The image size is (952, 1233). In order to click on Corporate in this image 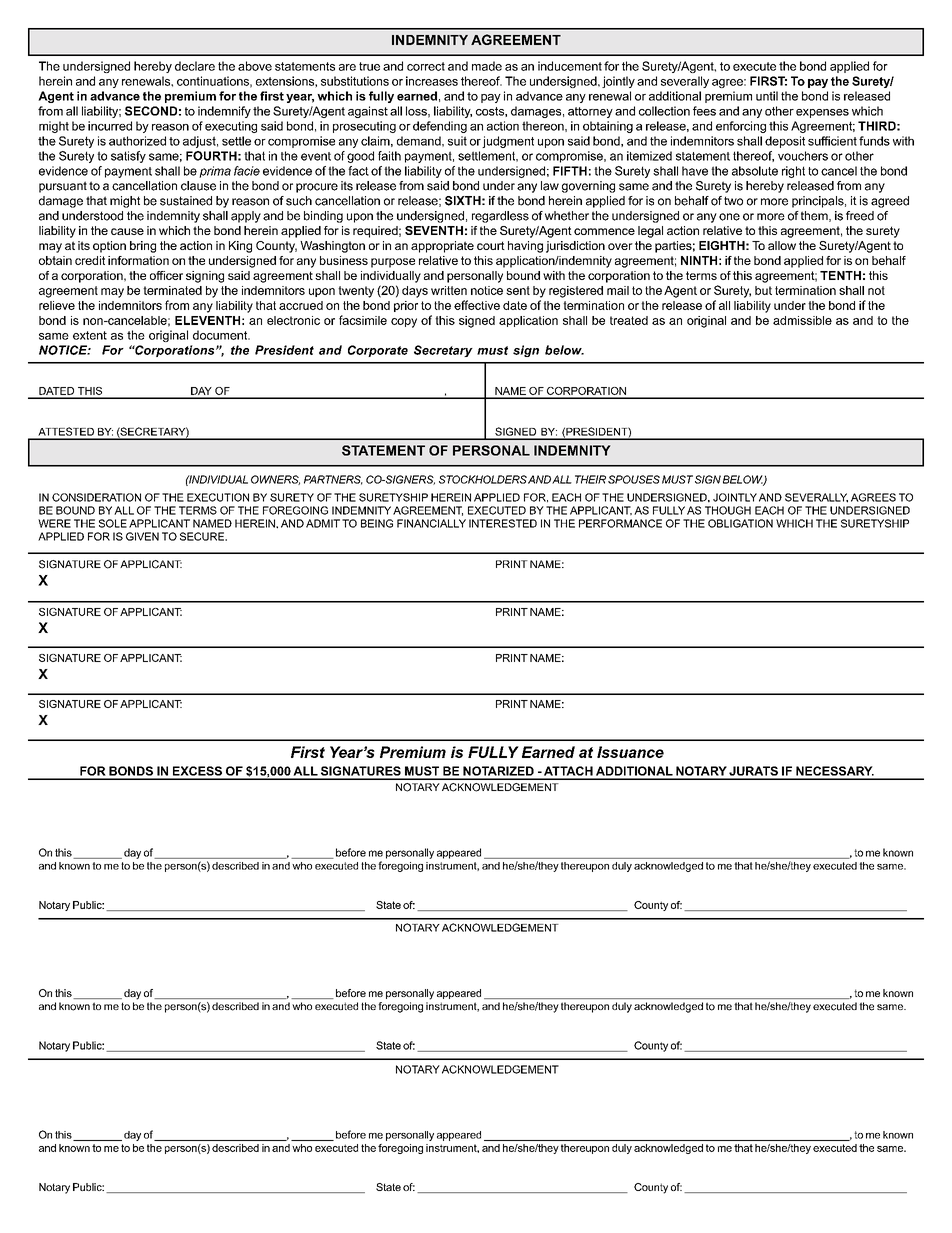, I will do `click(378, 351)`.
